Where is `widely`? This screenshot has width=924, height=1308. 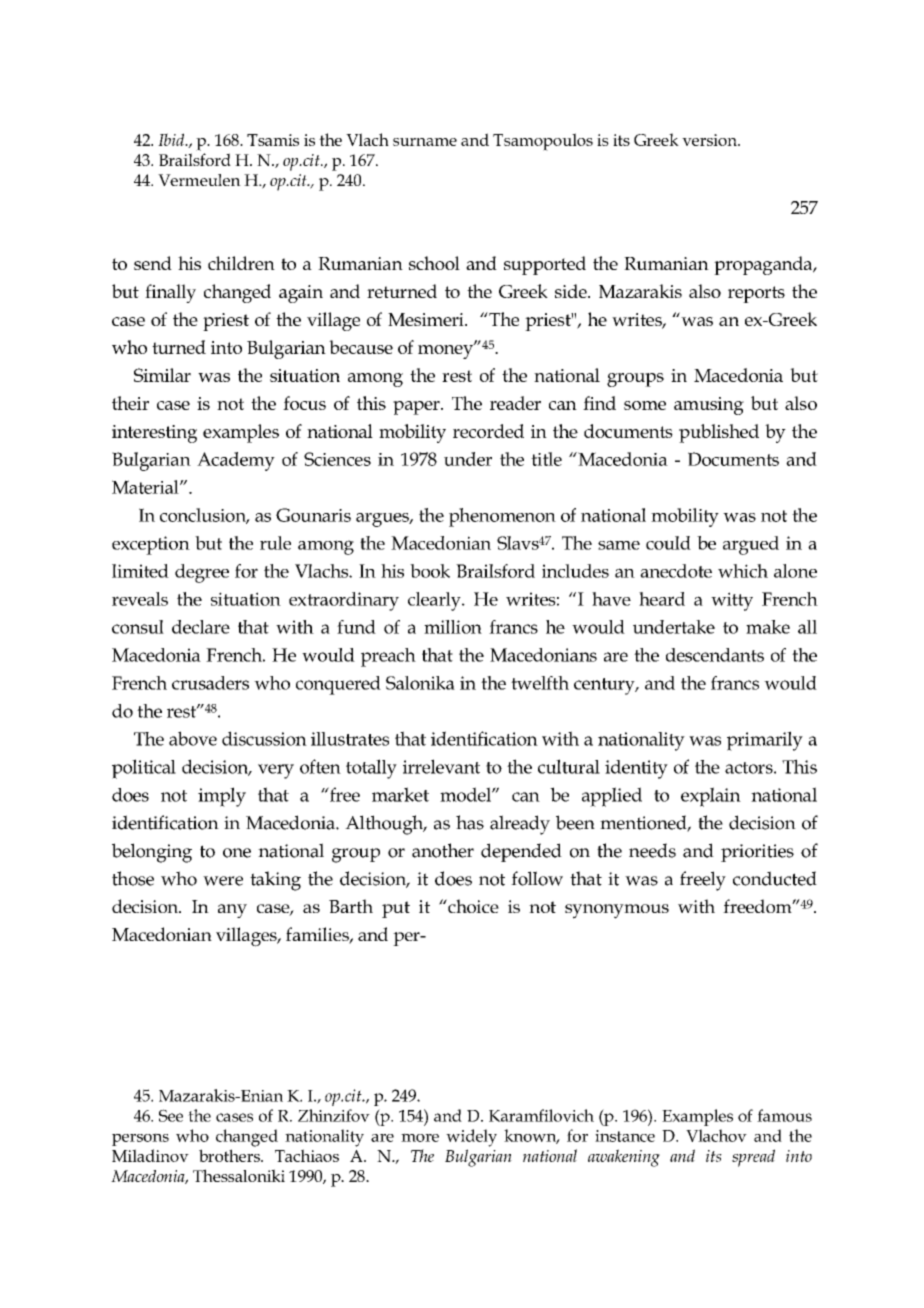 widely is located at coordinates (471, 1138).
